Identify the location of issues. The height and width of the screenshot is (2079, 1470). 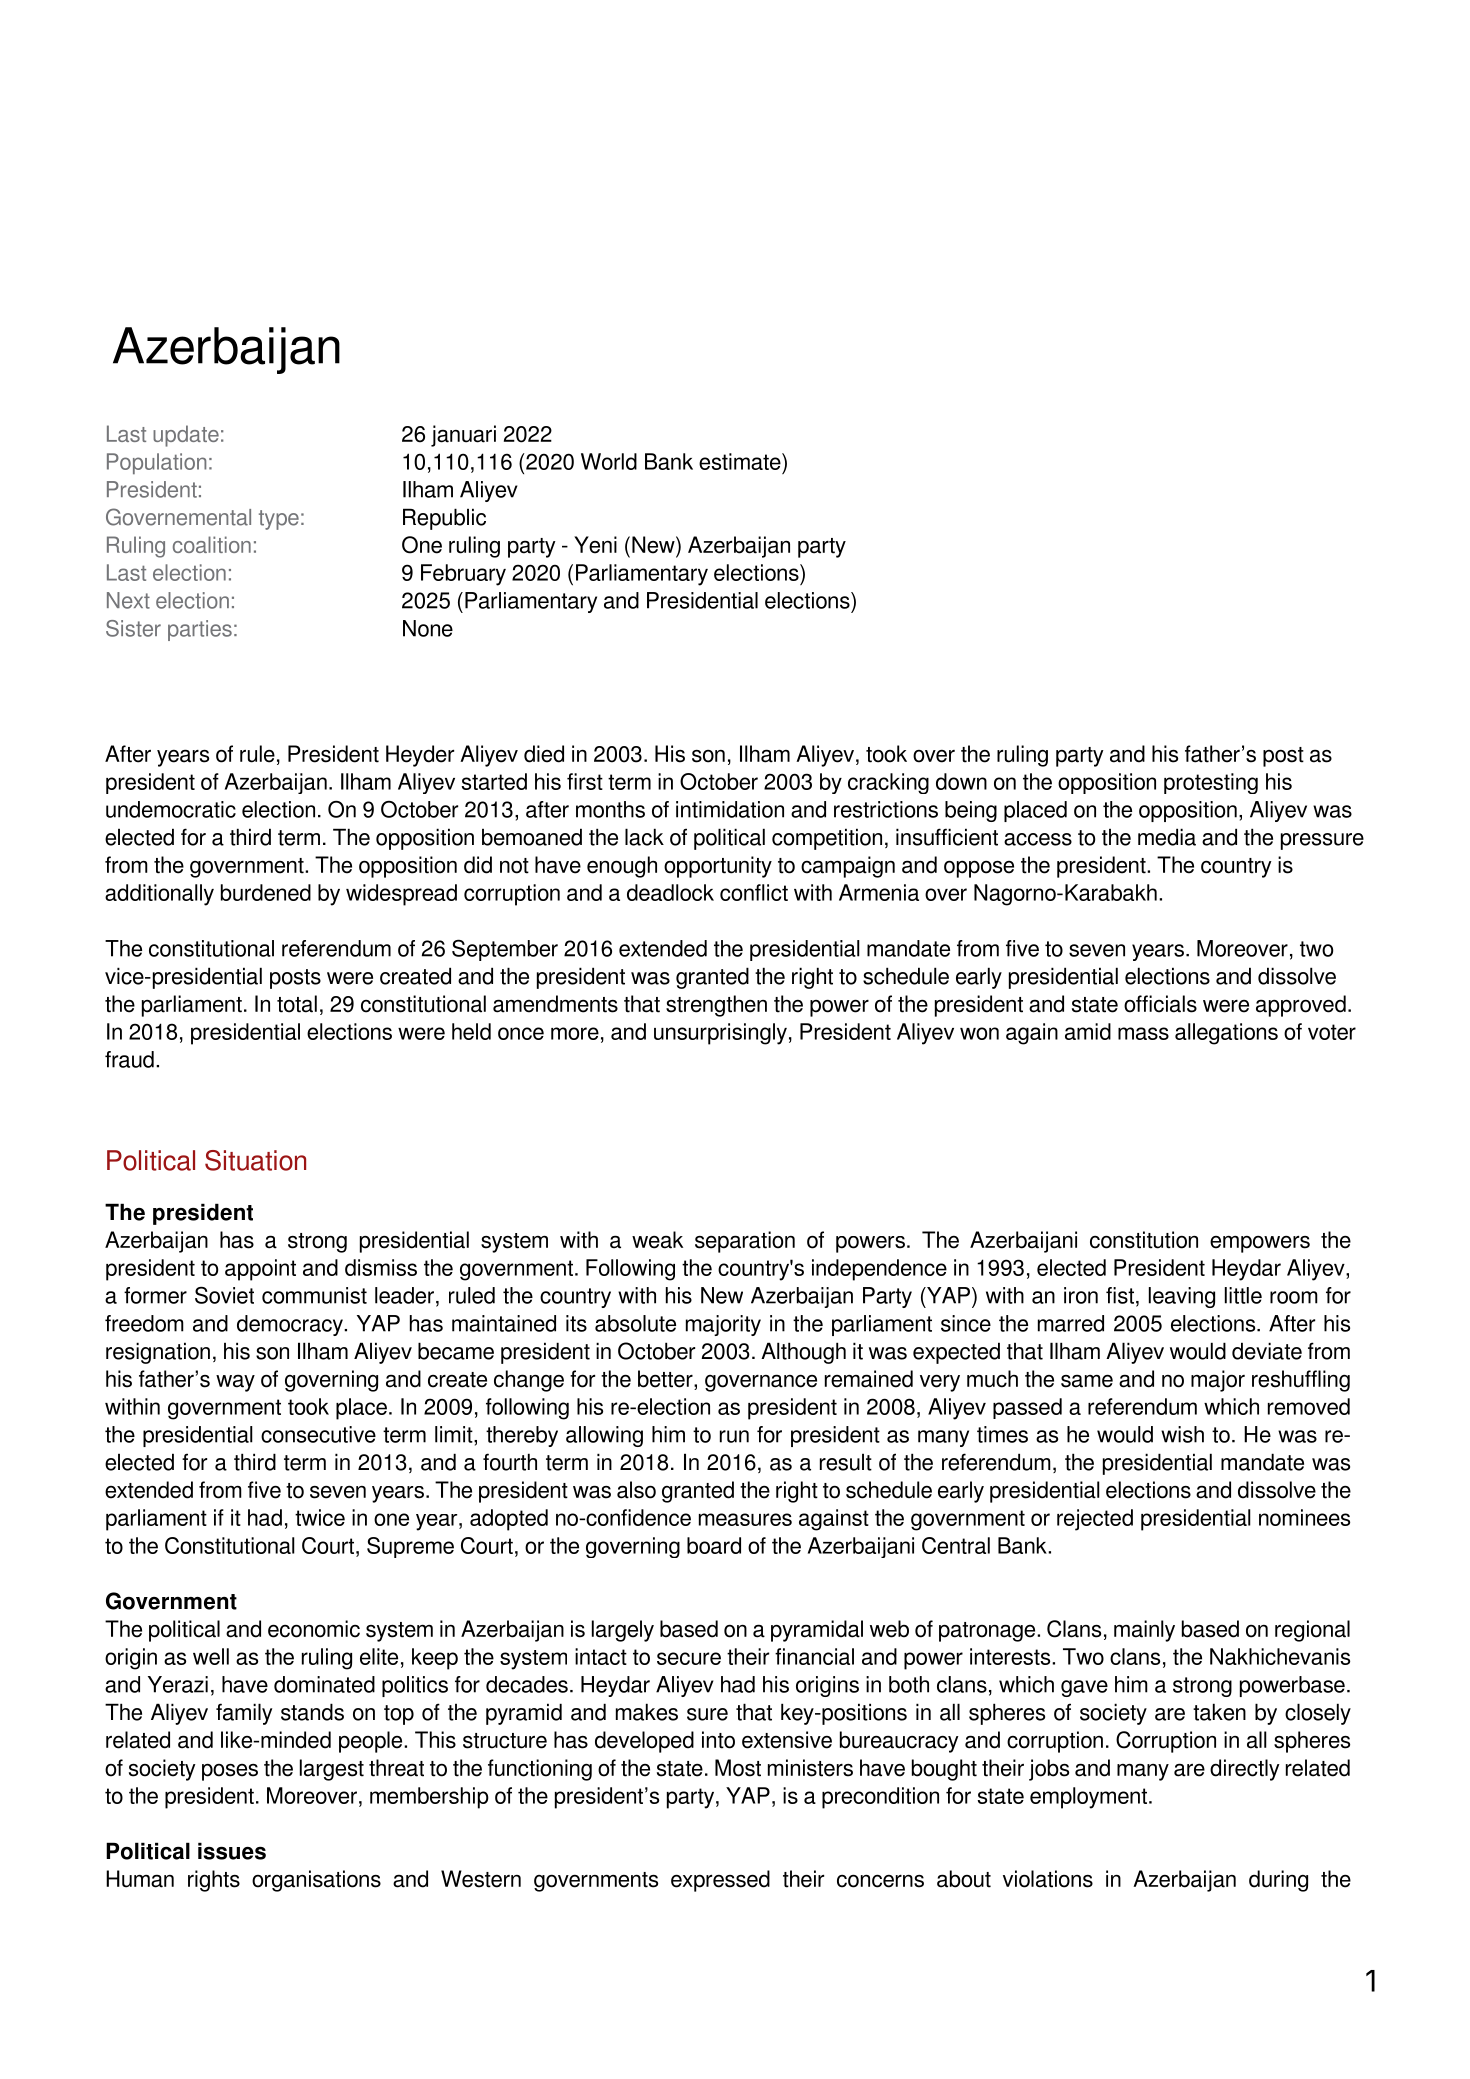
(232, 1851).
